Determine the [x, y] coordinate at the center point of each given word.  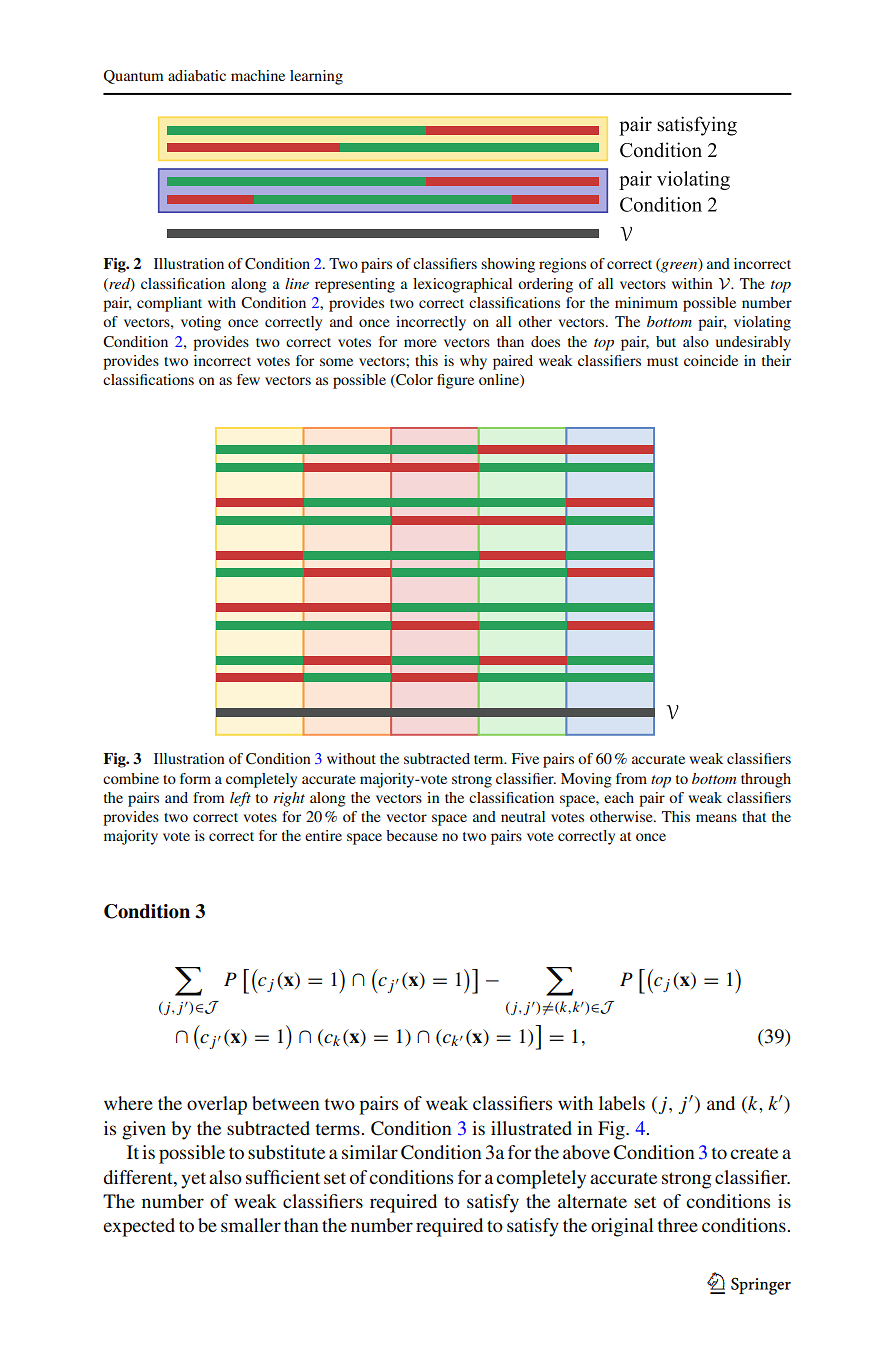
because [412, 835]
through [766, 780]
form [195, 778]
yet [193, 1180]
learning [316, 77]
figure [455, 381]
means [716, 818]
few [248, 379]
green [679, 267]
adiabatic [197, 75]
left [240, 799]
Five [525, 758]
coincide [711, 360]
